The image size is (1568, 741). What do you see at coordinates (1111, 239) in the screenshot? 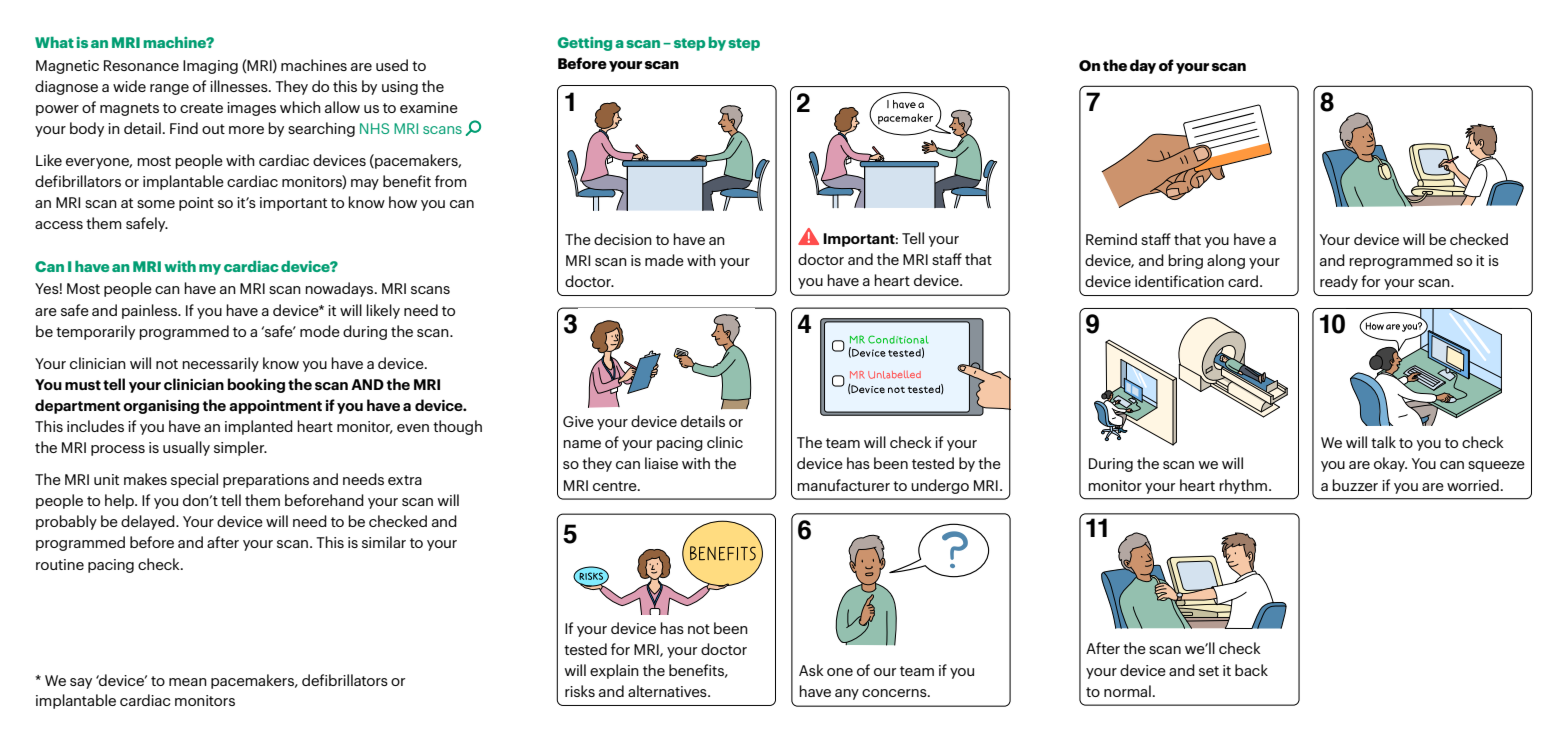
I see `Remind` at bounding box center [1111, 239].
